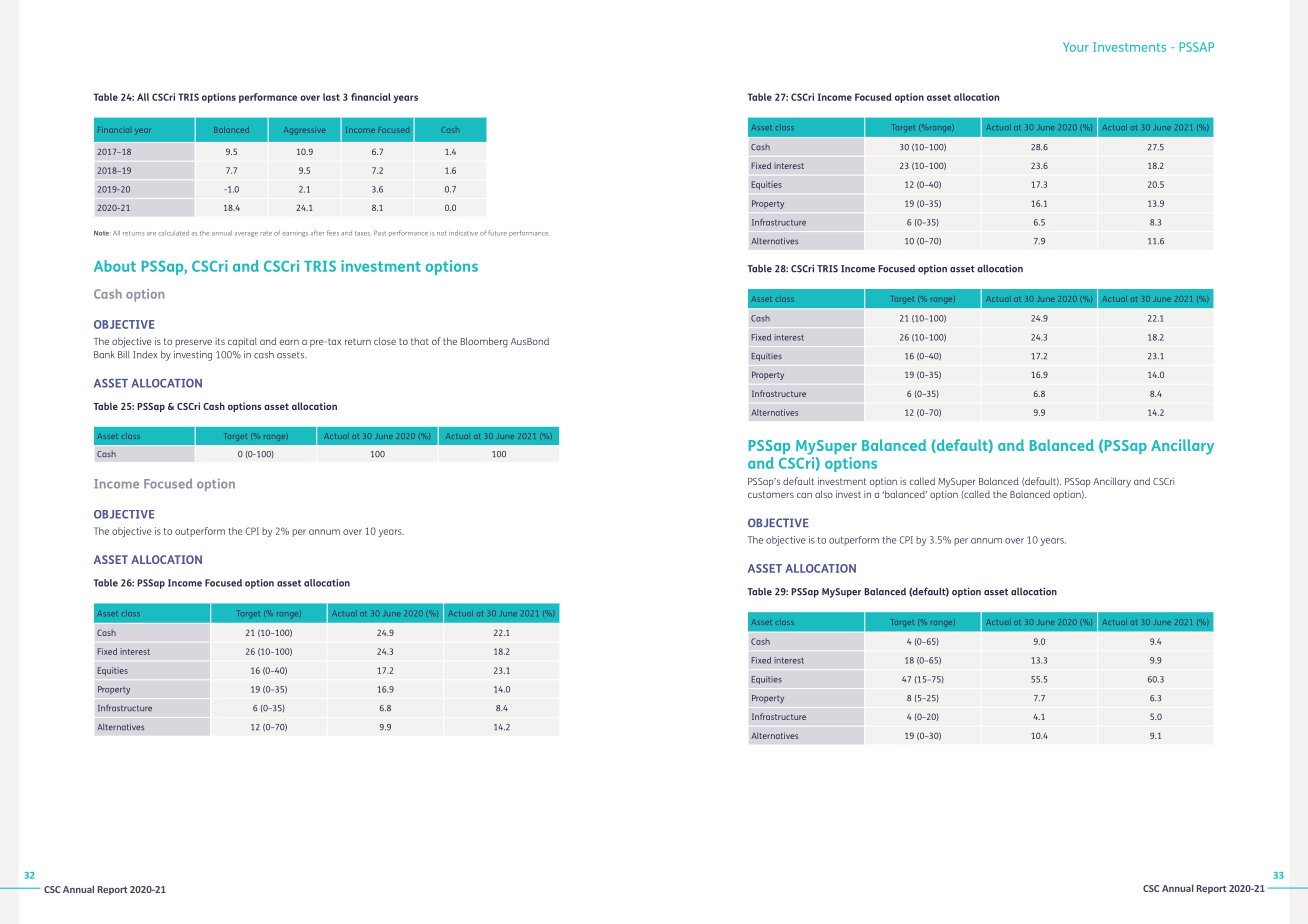 This document has width=1308, height=924. What do you see at coordinates (771, 494) in the document?
I see `customers` at bounding box center [771, 494].
